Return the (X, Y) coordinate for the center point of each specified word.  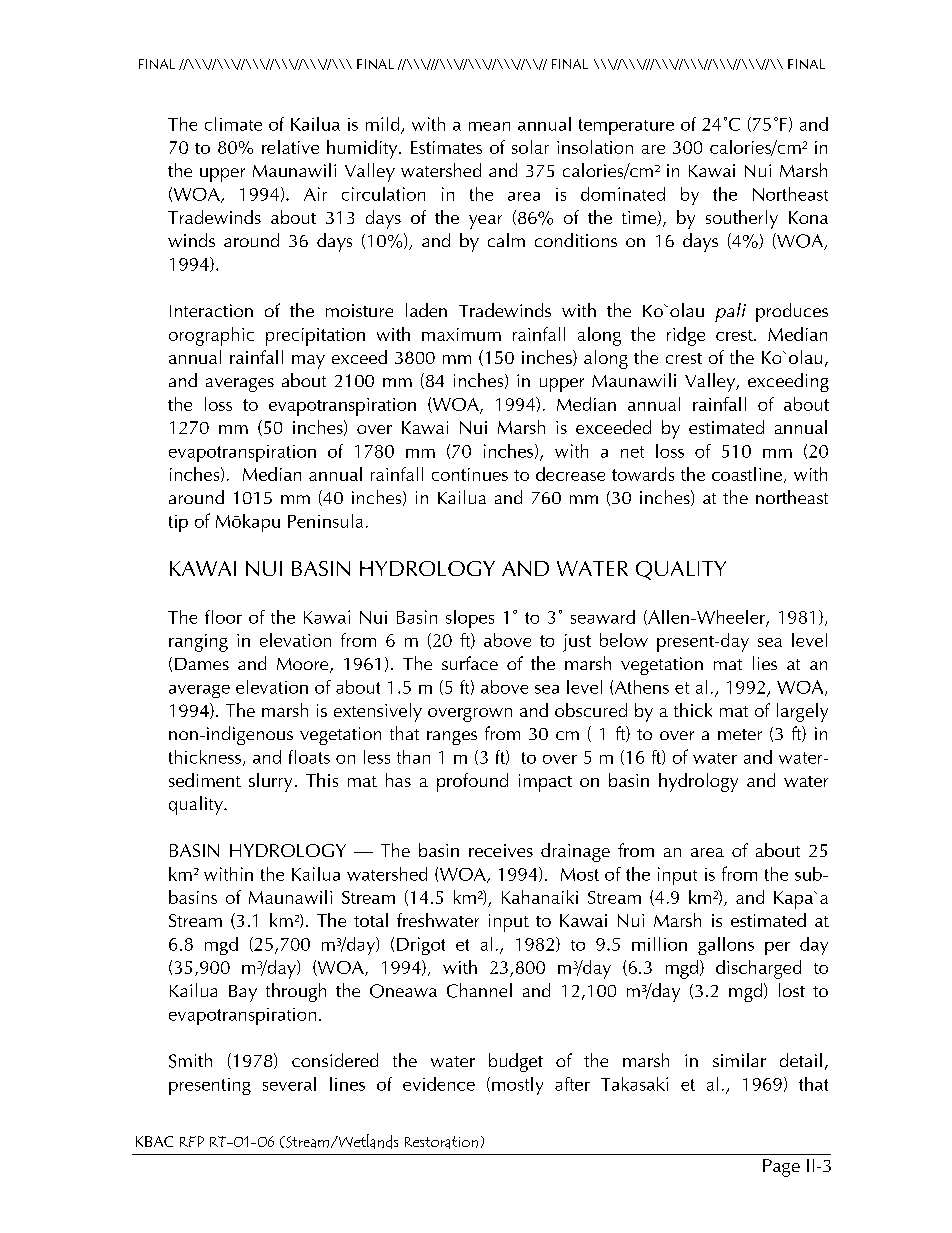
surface (470, 663)
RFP (192, 1141)
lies (765, 663)
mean (489, 126)
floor (223, 617)
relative (290, 147)
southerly (742, 219)
